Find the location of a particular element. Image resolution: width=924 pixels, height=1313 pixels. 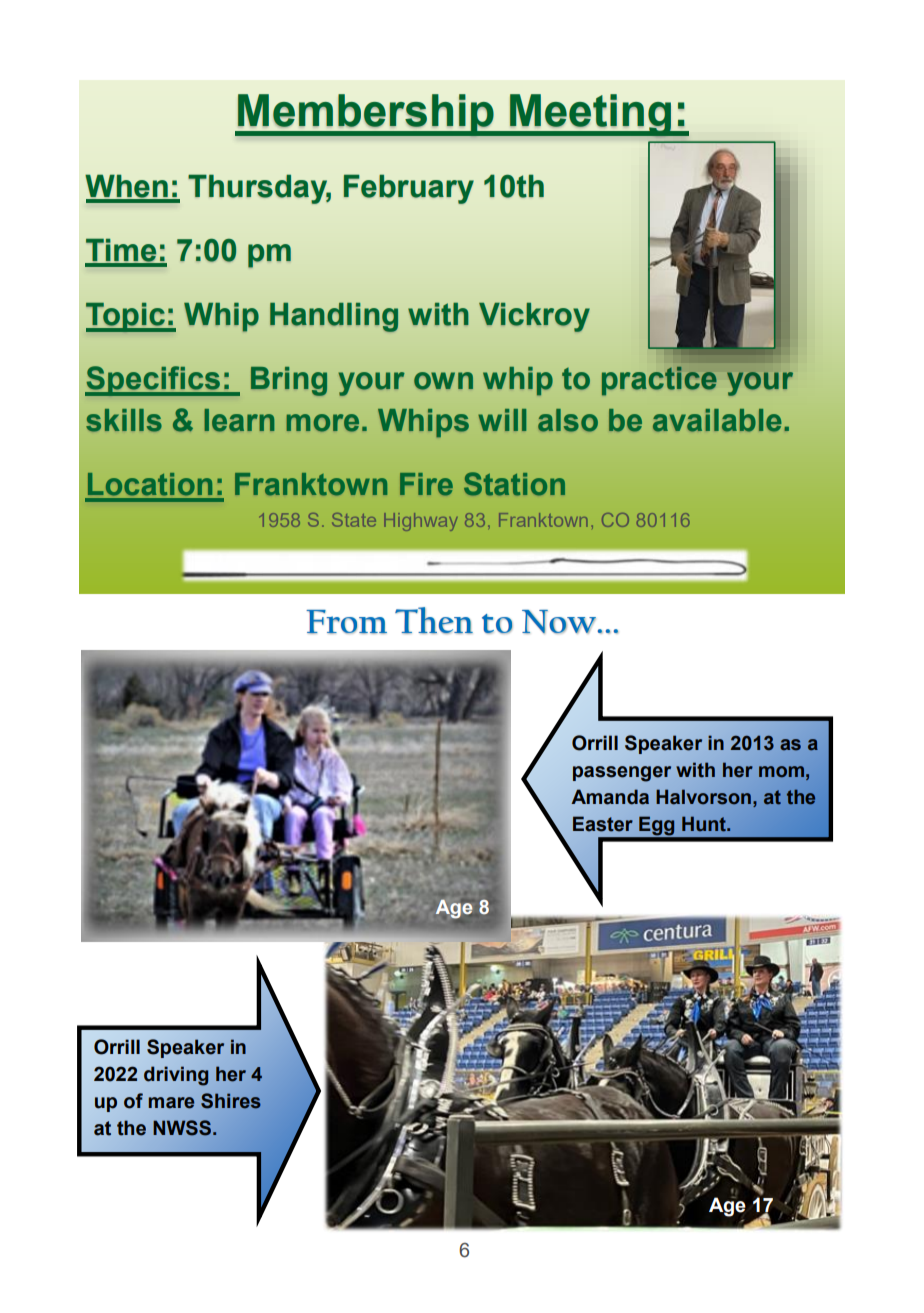

practice is located at coordinates (659, 381).
